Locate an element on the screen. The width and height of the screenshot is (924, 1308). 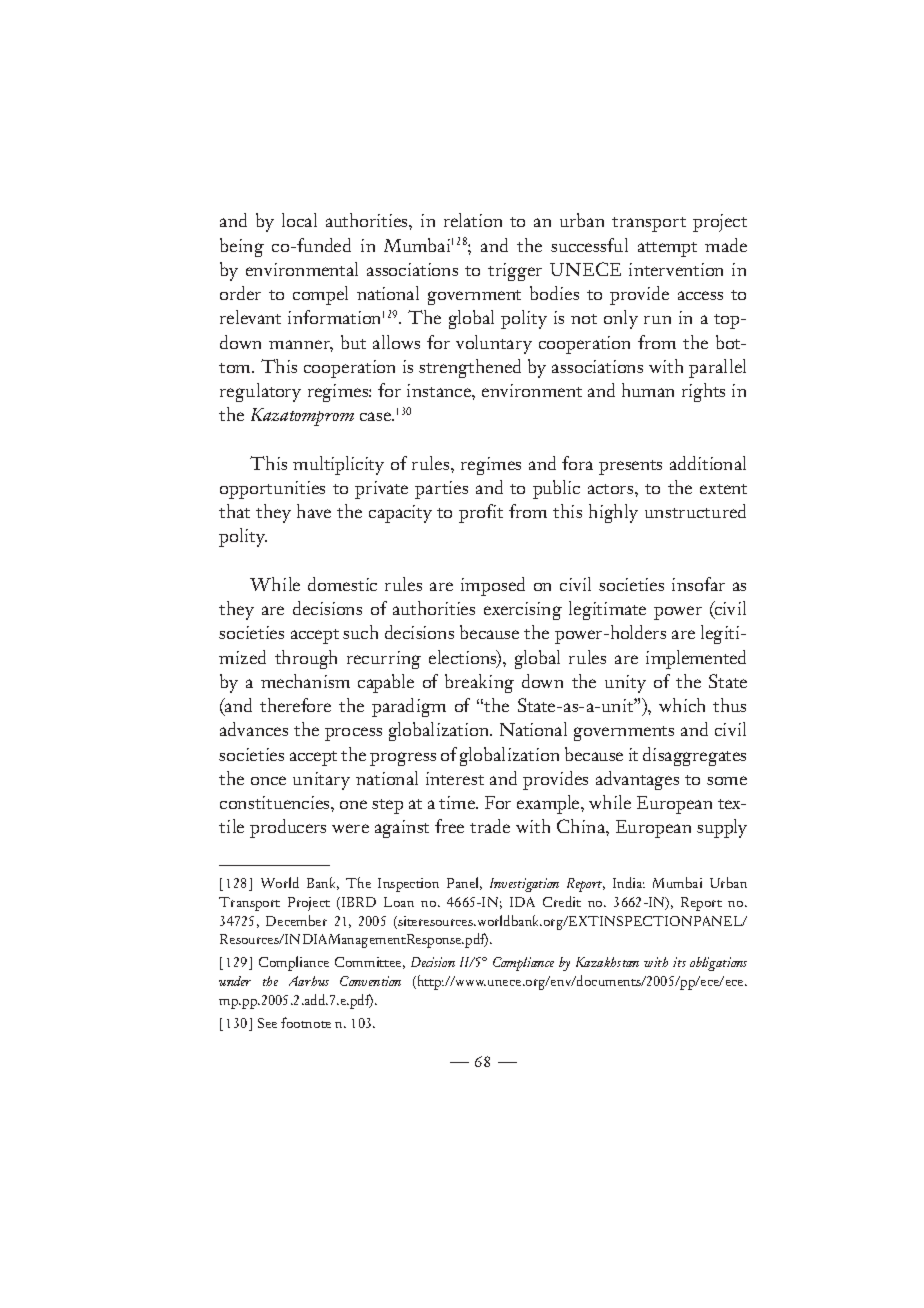
trade is located at coordinates (490, 826).
